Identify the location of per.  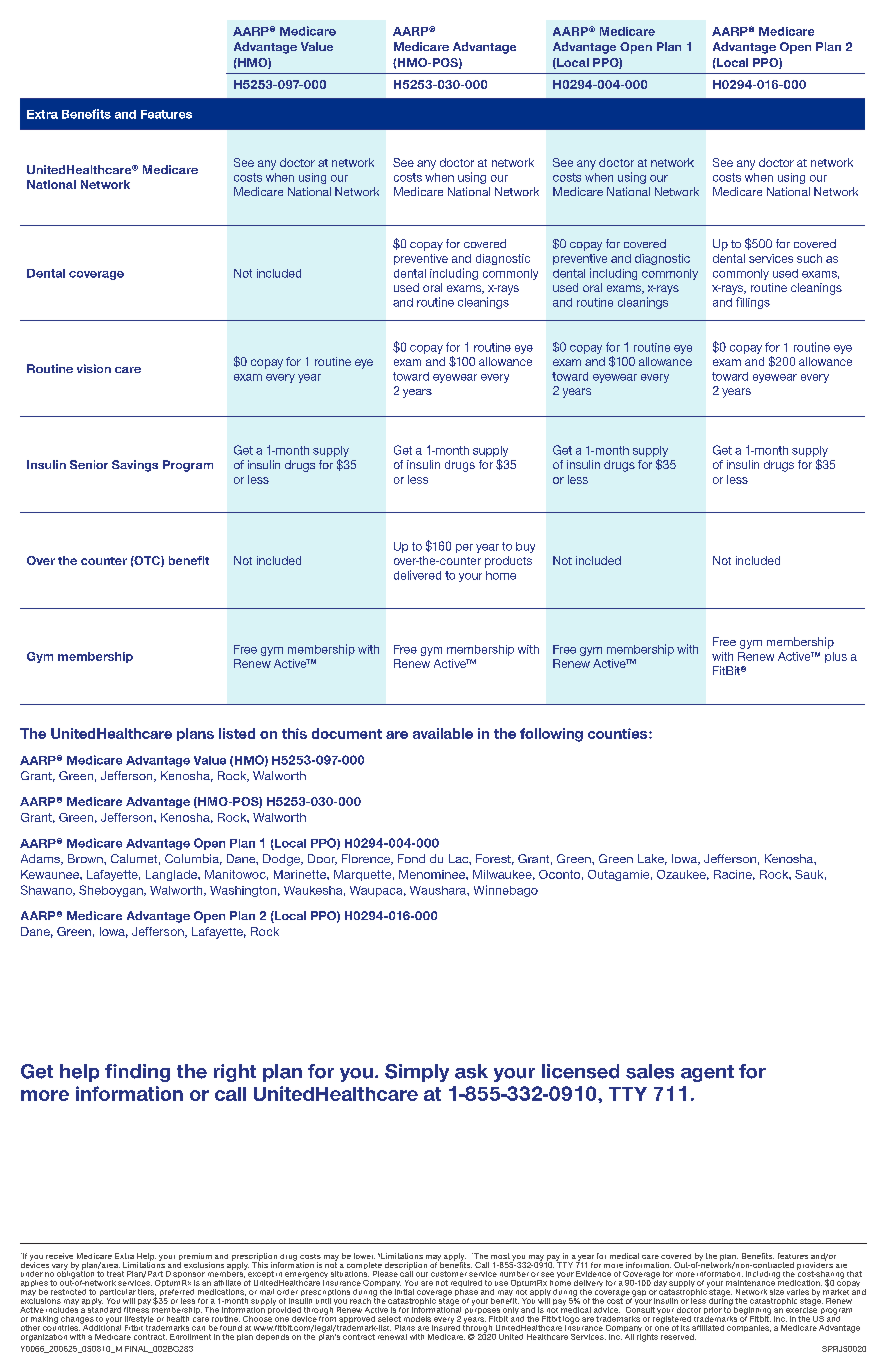
(464, 548).
